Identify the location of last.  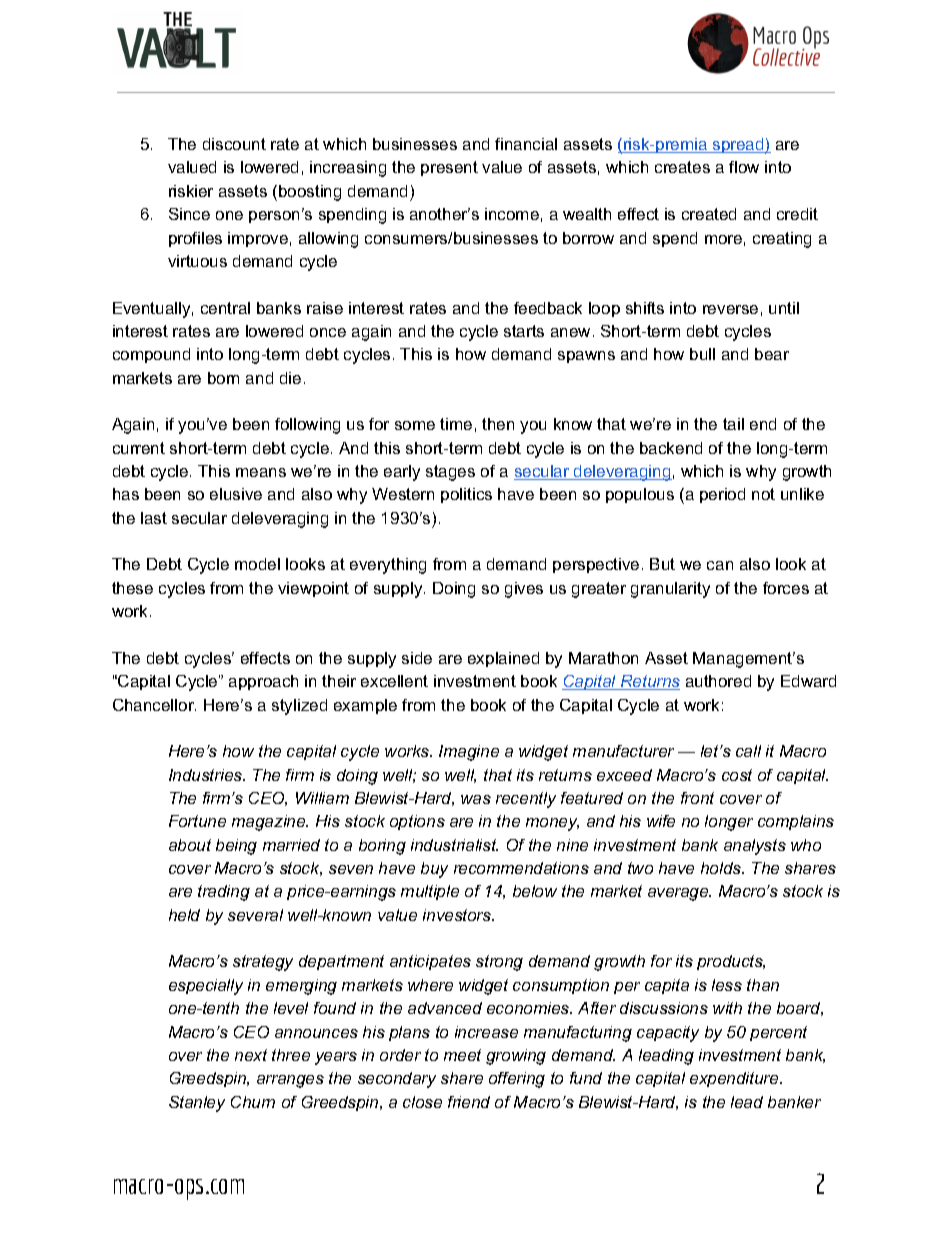
(154, 518).
